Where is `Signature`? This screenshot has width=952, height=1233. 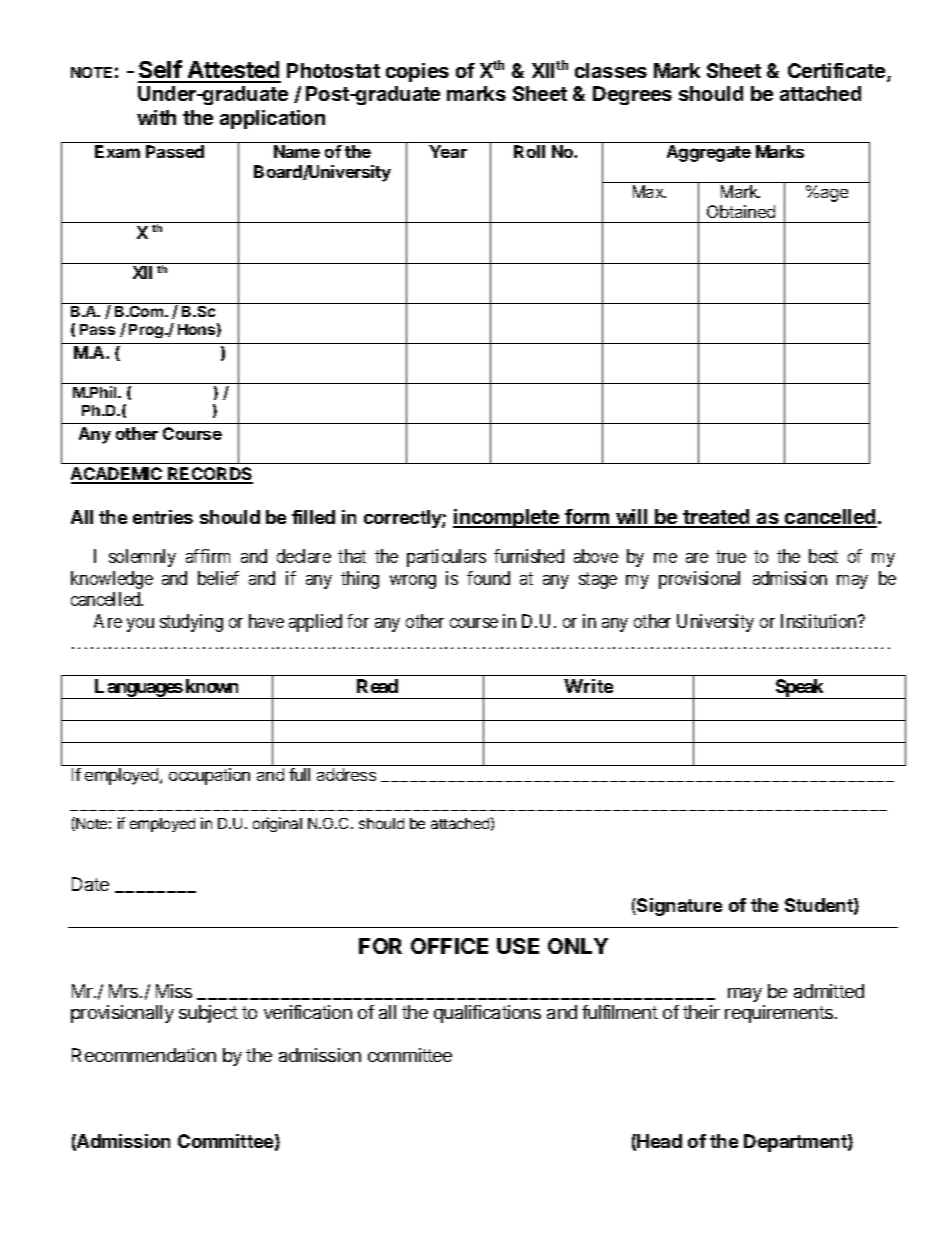
Signature is located at coordinates (678, 907).
